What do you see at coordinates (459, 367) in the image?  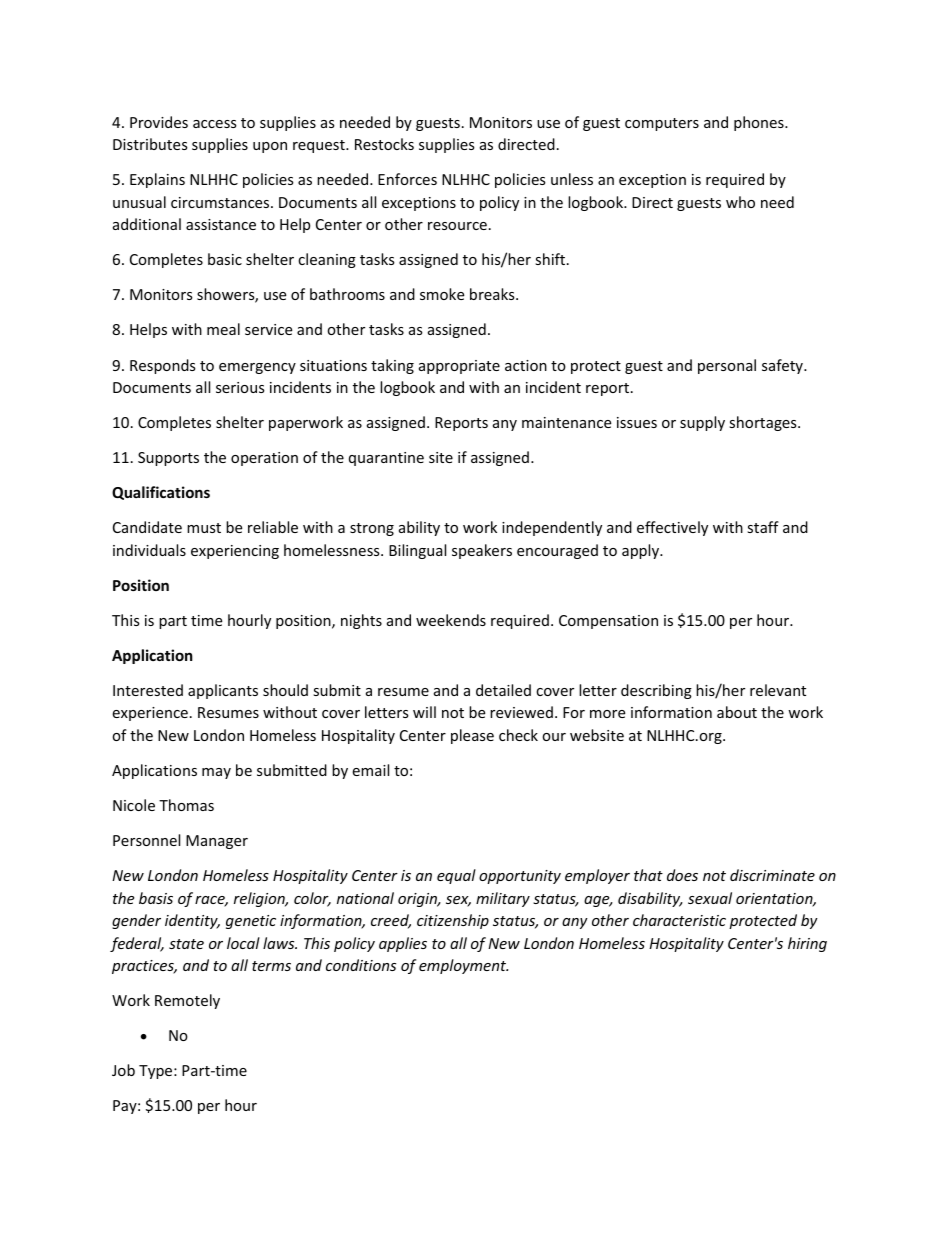 I see `appropriate` at bounding box center [459, 367].
